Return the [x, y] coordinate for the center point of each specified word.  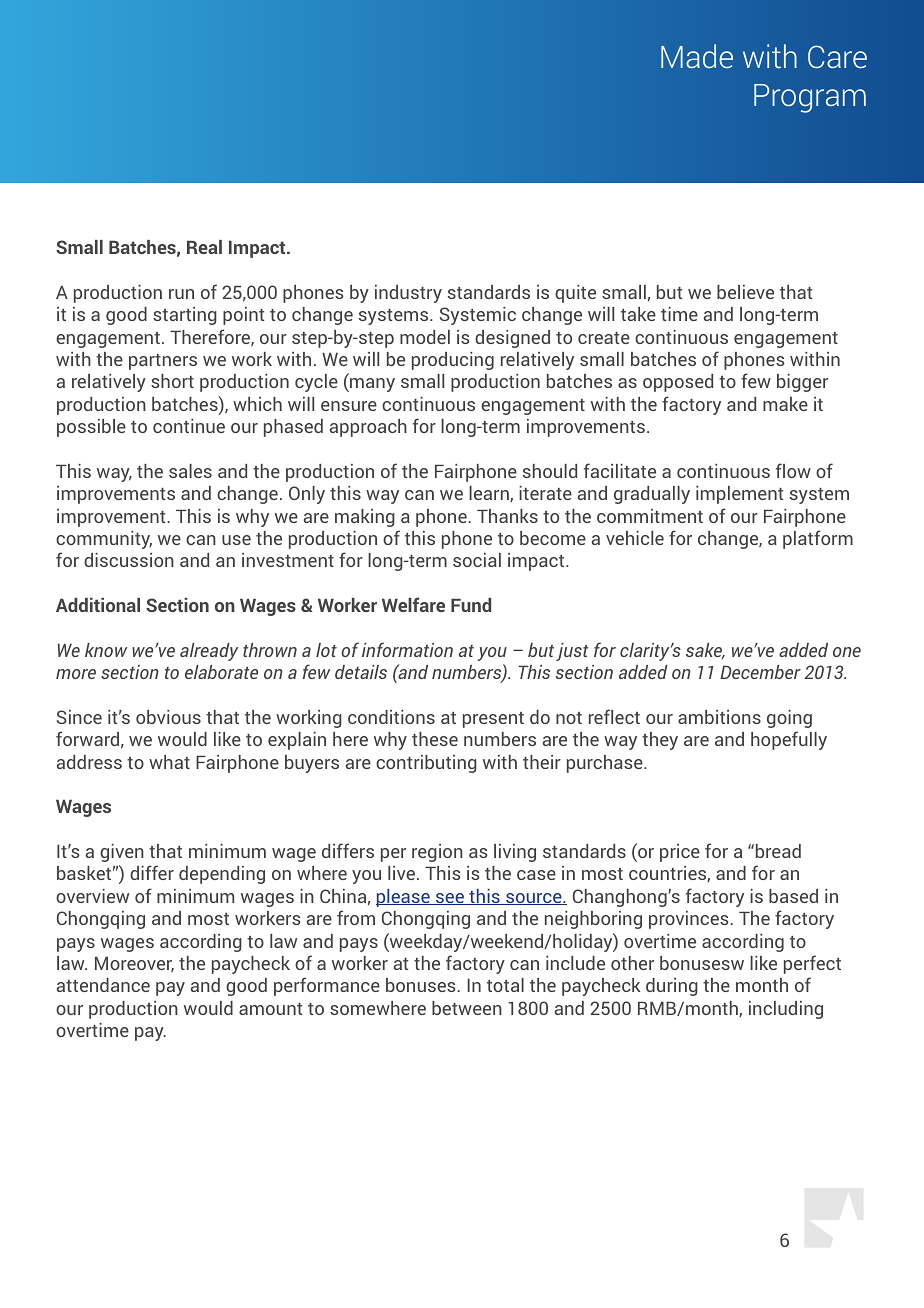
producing [453, 361]
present [493, 720]
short [172, 381]
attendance [103, 985]
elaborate [221, 672]
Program [810, 98]
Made [697, 56]
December [760, 672]
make [785, 404]
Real [204, 247]
